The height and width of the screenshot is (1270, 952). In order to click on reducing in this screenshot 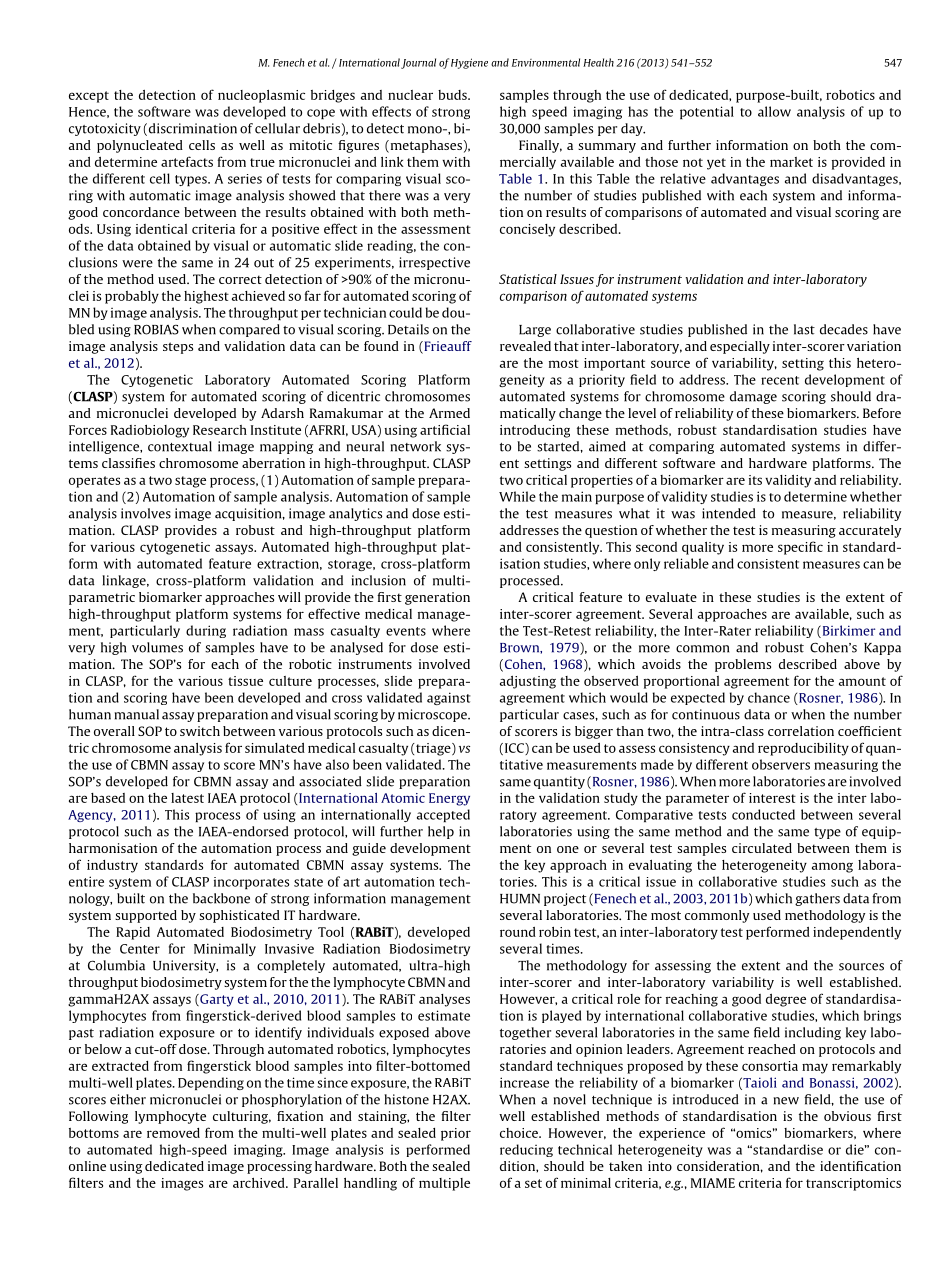, I will do `click(526, 1150)`.
